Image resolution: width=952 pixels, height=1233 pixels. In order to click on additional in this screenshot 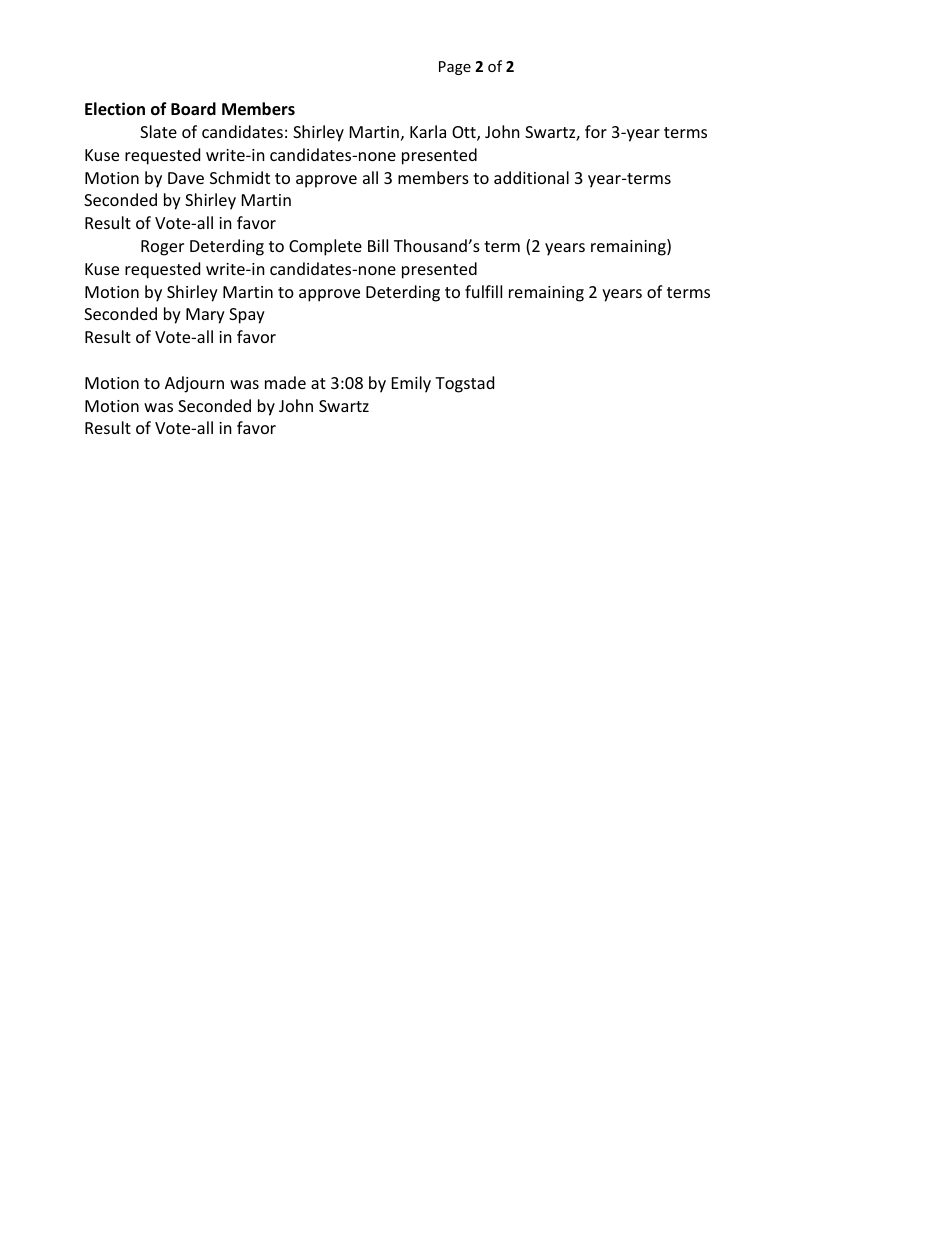, I will do `click(531, 177)`.
